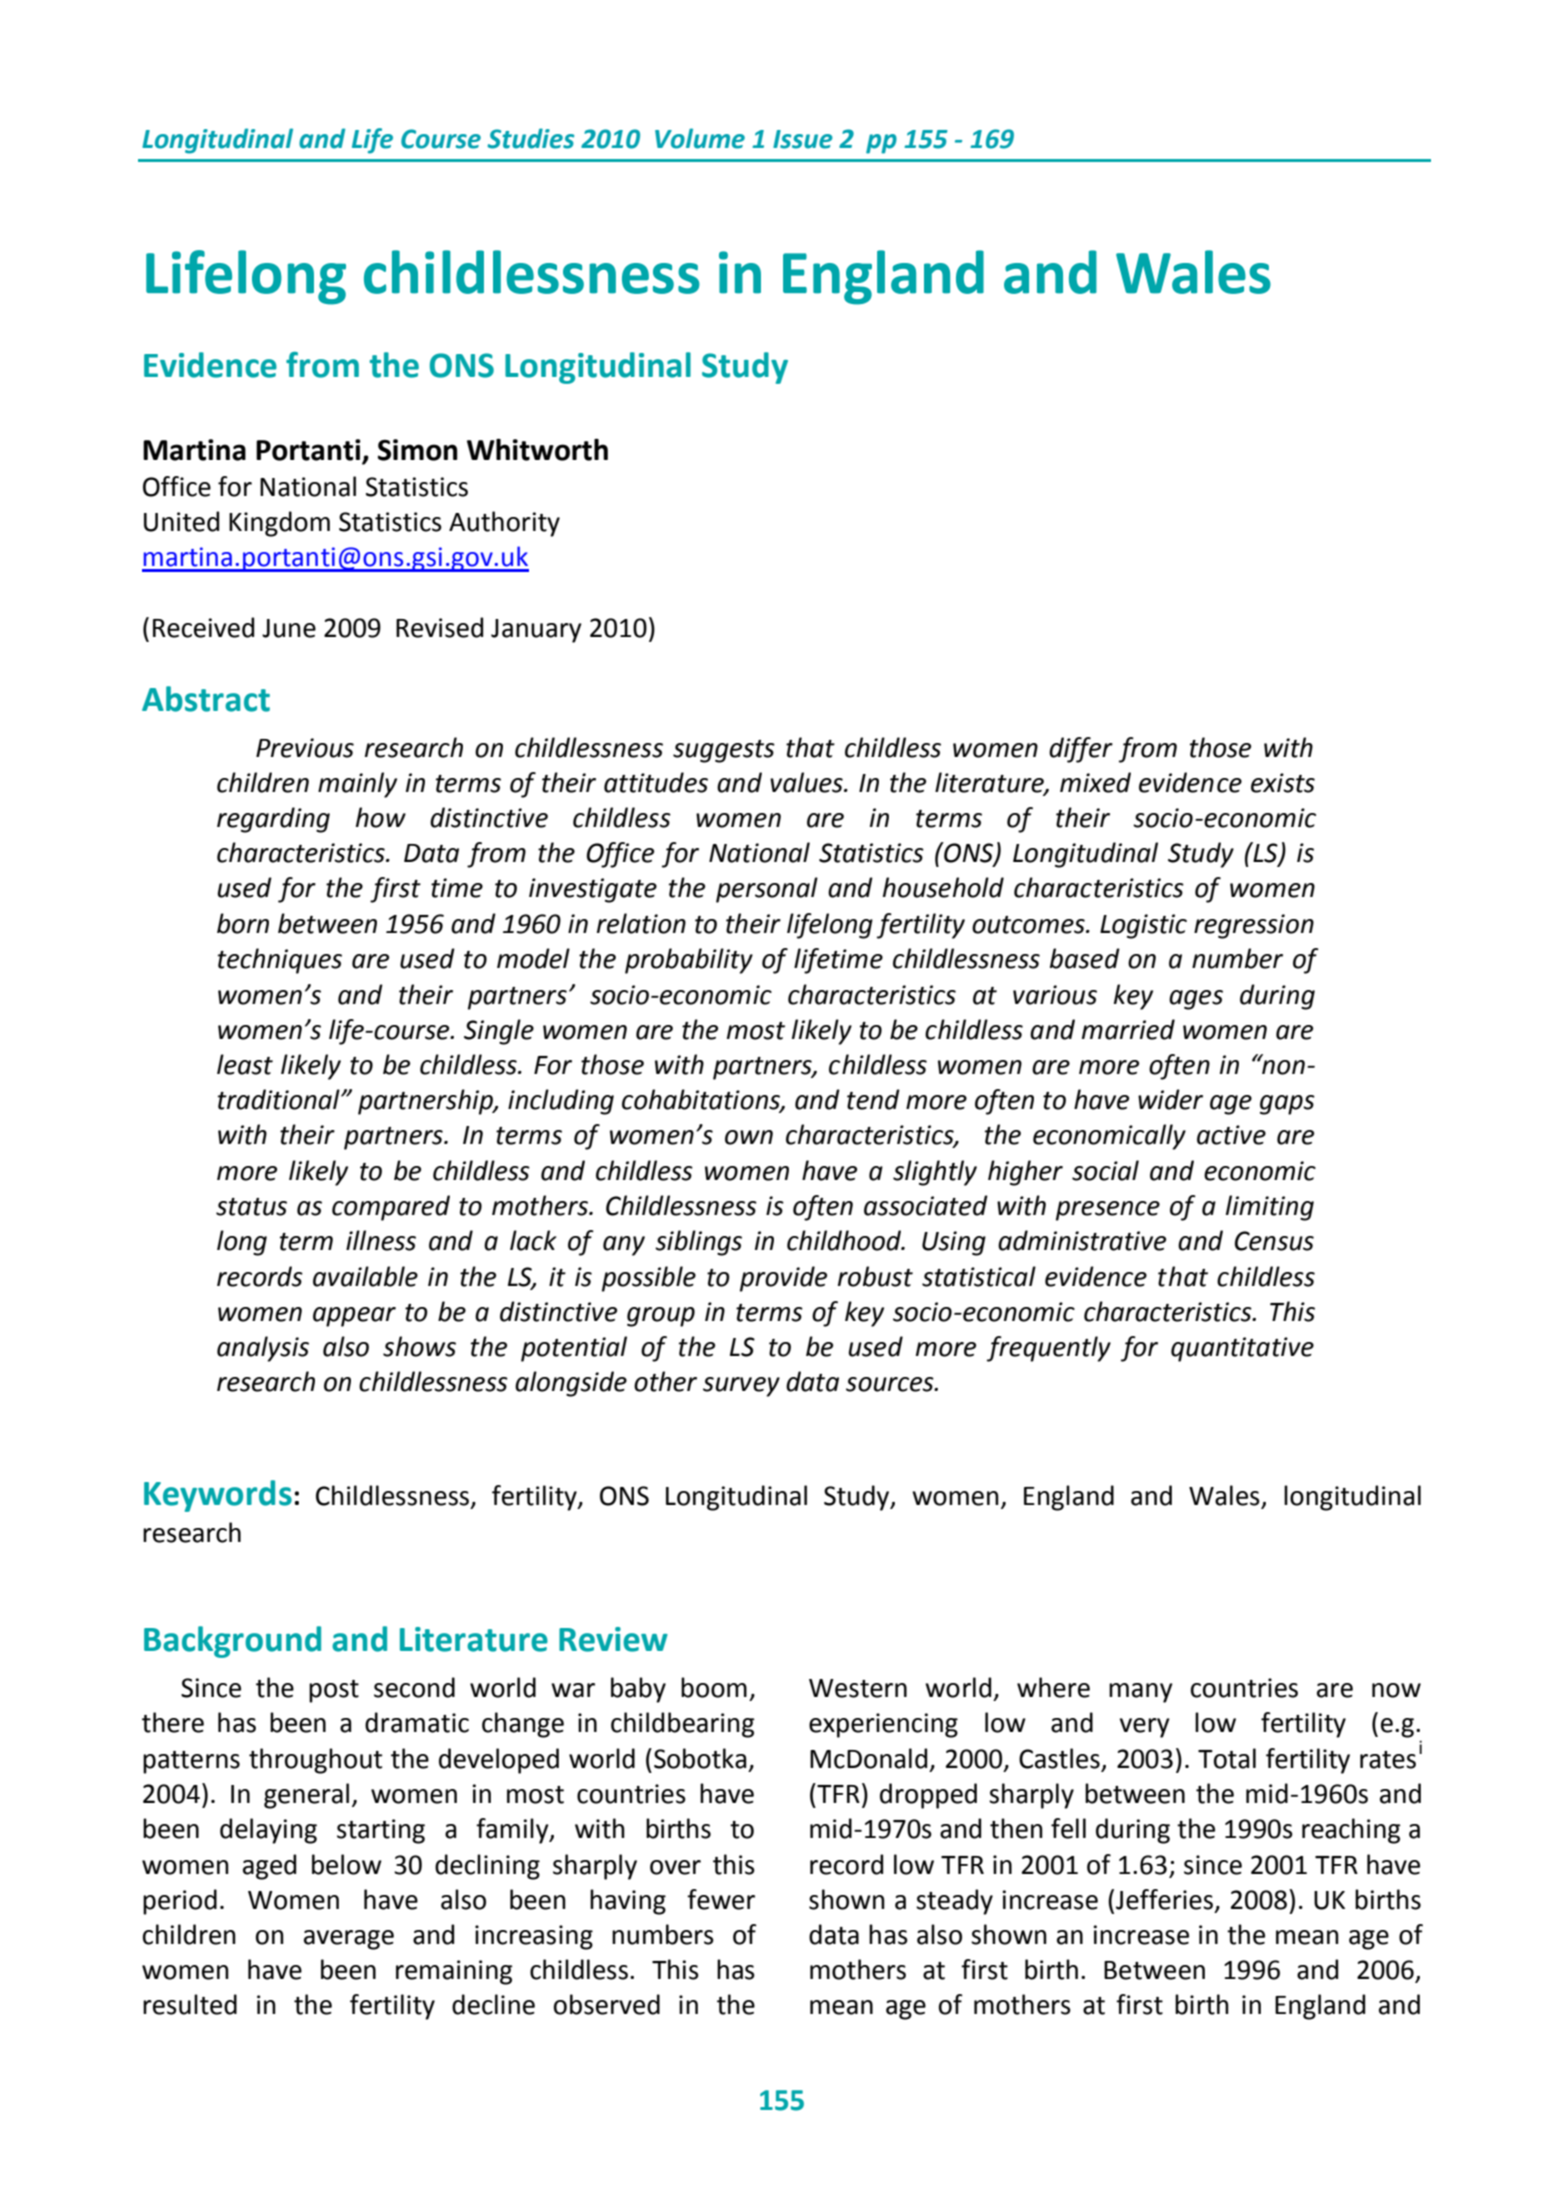 This page has height=2211, width=1564. What do you see at coordinates (349, 1940) in the page?
I see `average` at bounding box center [349, 1940].
